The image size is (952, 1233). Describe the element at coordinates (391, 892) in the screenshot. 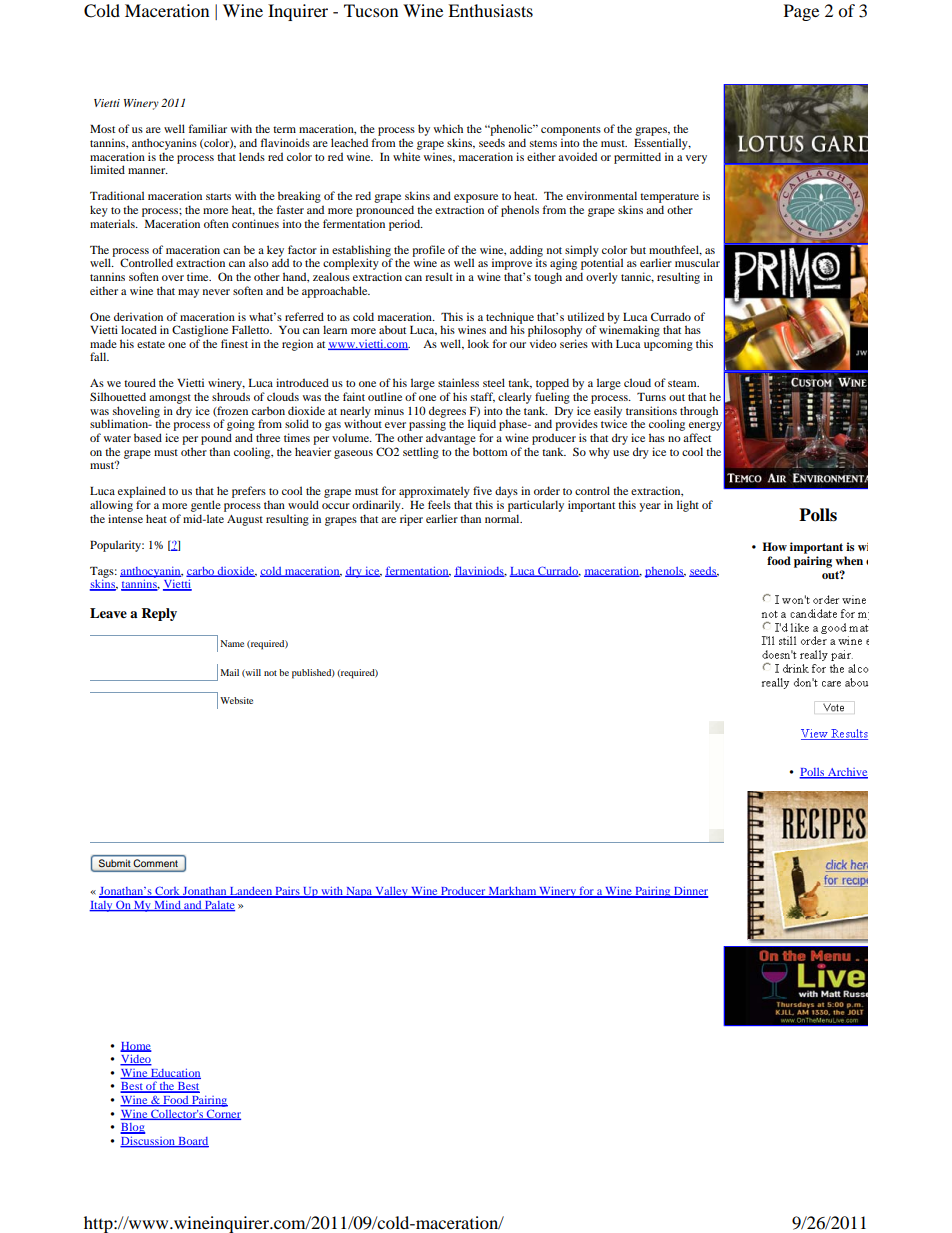

I see `Valley` at that location.
